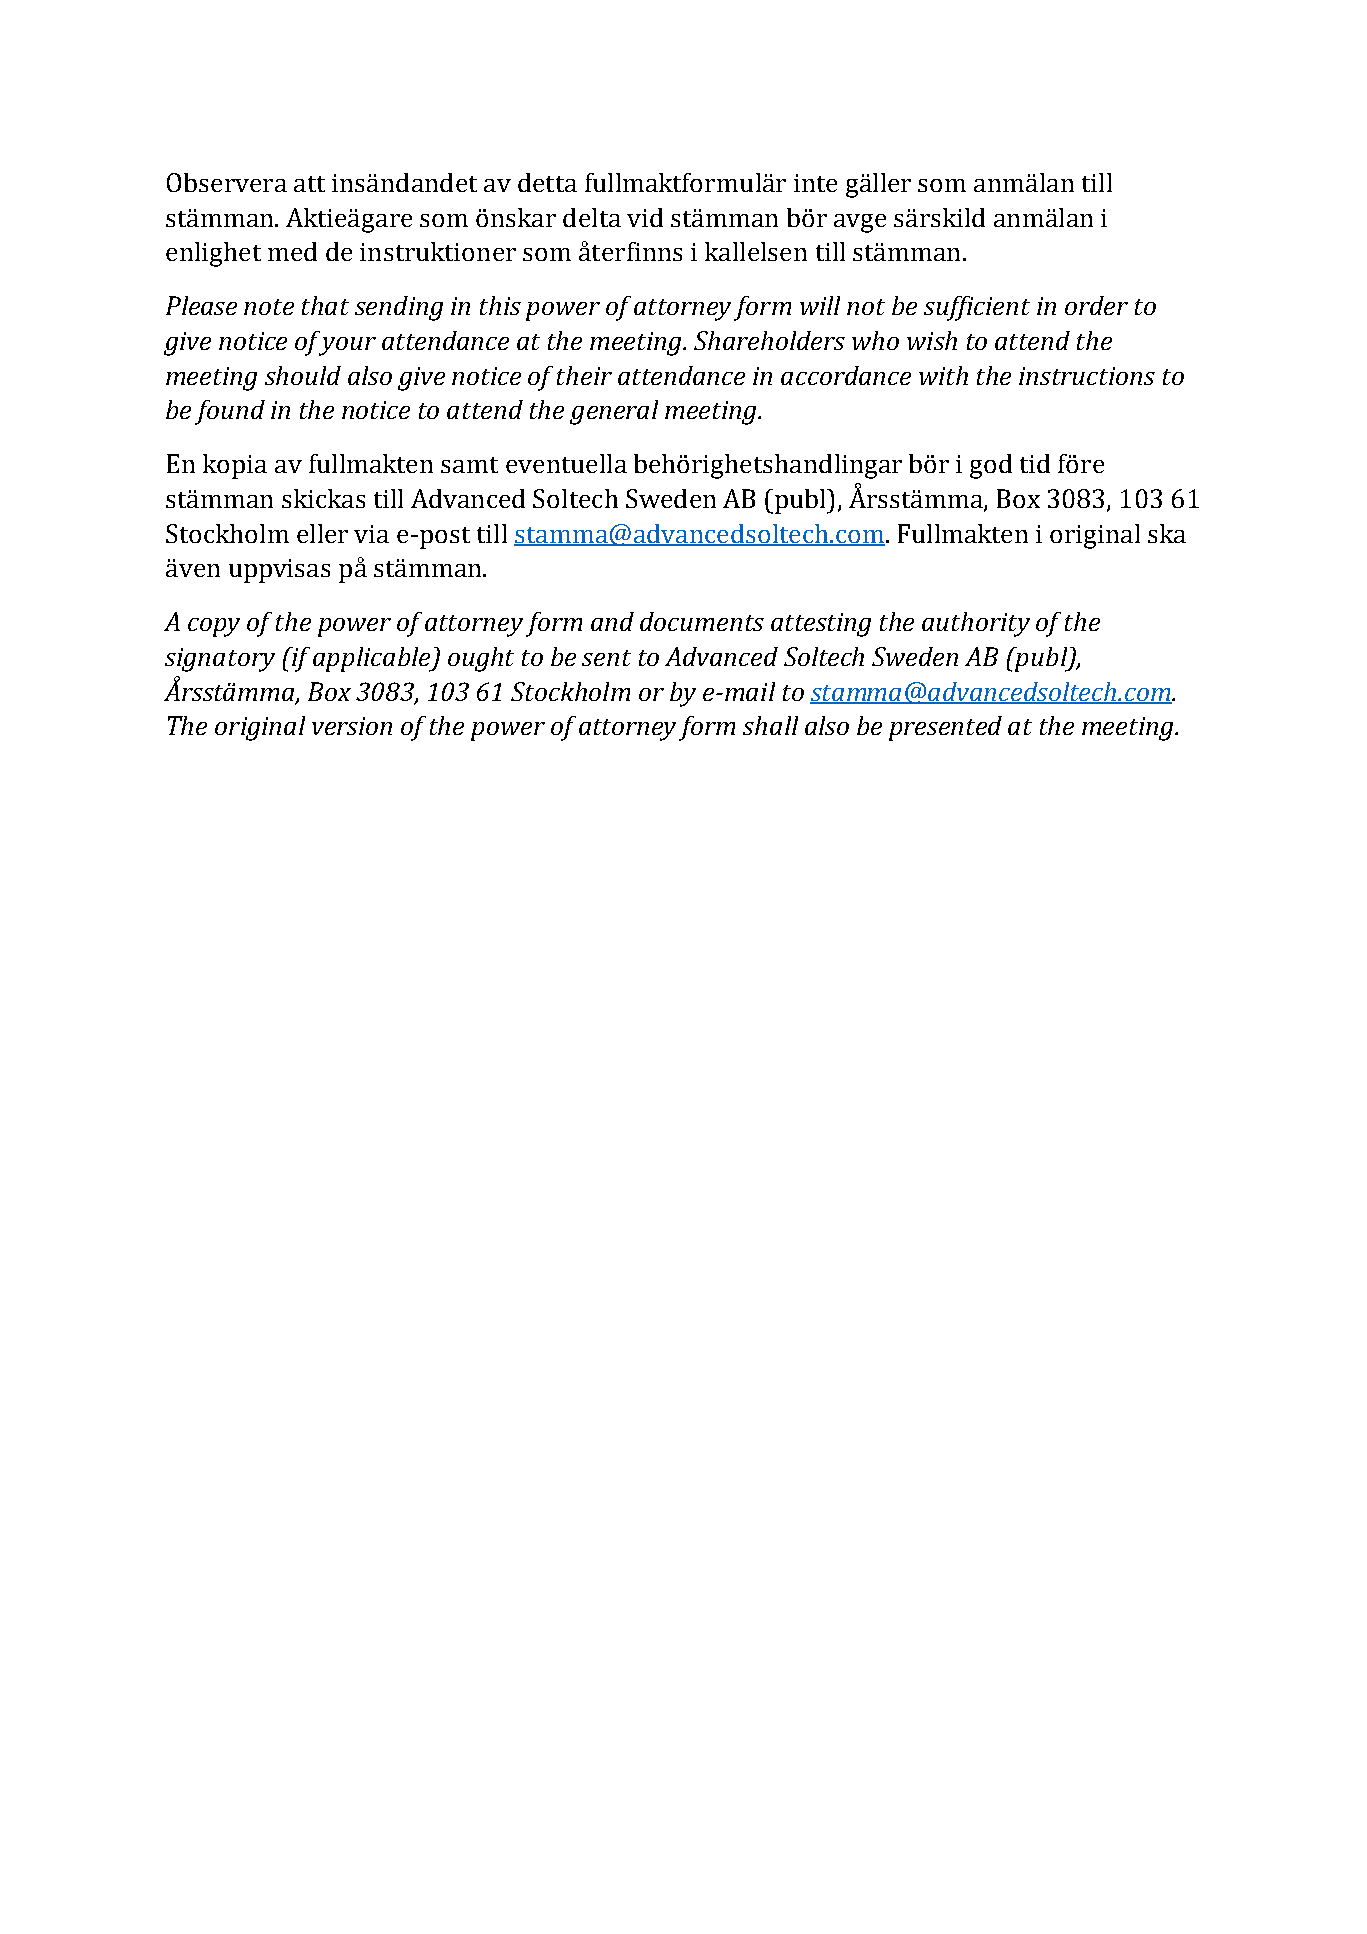 This screenshot has height=1934, width=1367. What do you see at coordinates (352, 726) in the screenshot?
I see `version` at bounding box center [352, 726].
